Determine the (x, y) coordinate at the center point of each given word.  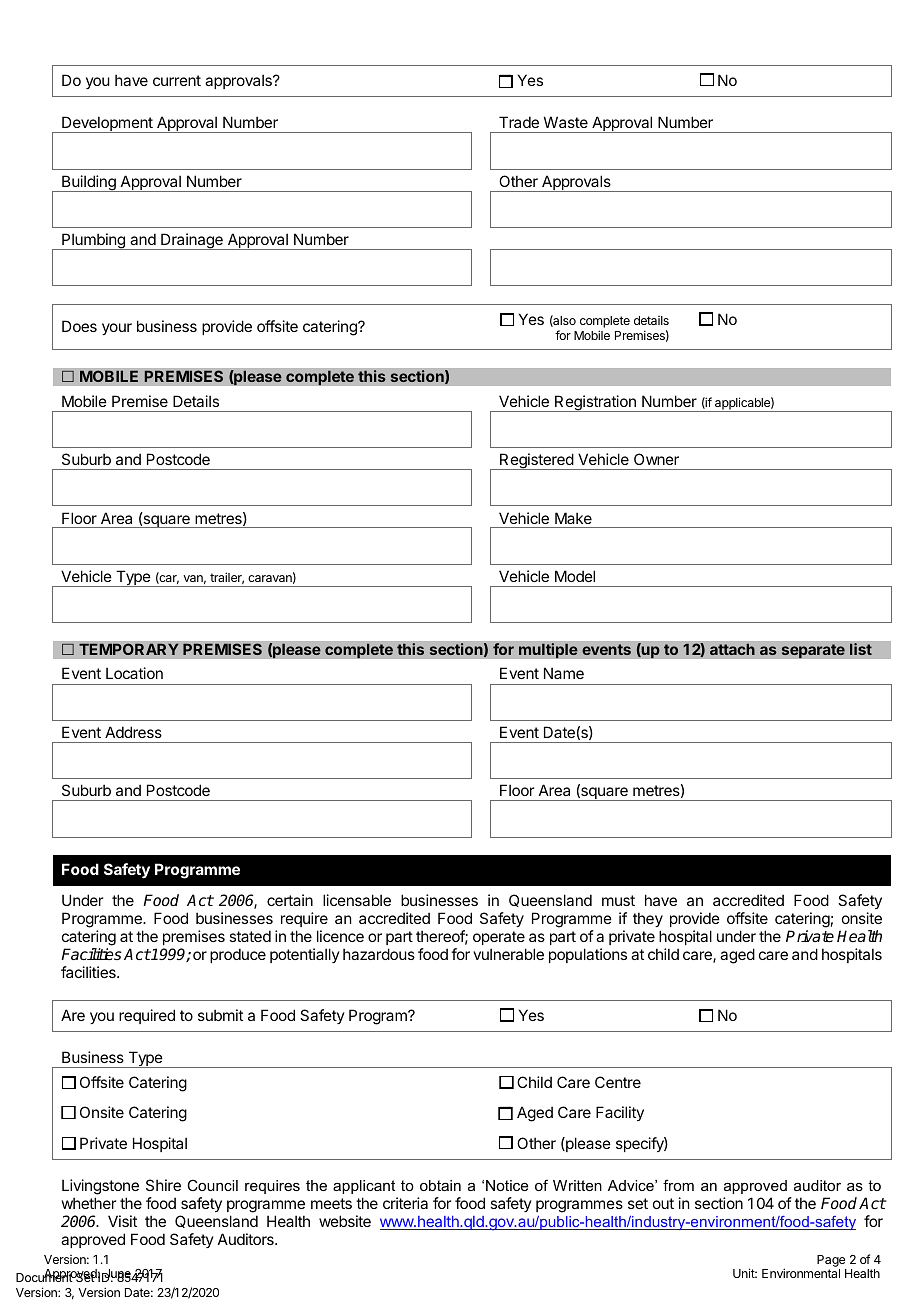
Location (134, 673)
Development (107, 124)
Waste (566, 122)
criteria (405, 1203)
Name (564, 673)
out (663, 1203)
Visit (122, 1221)
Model (575, 576)
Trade (519, 122)
